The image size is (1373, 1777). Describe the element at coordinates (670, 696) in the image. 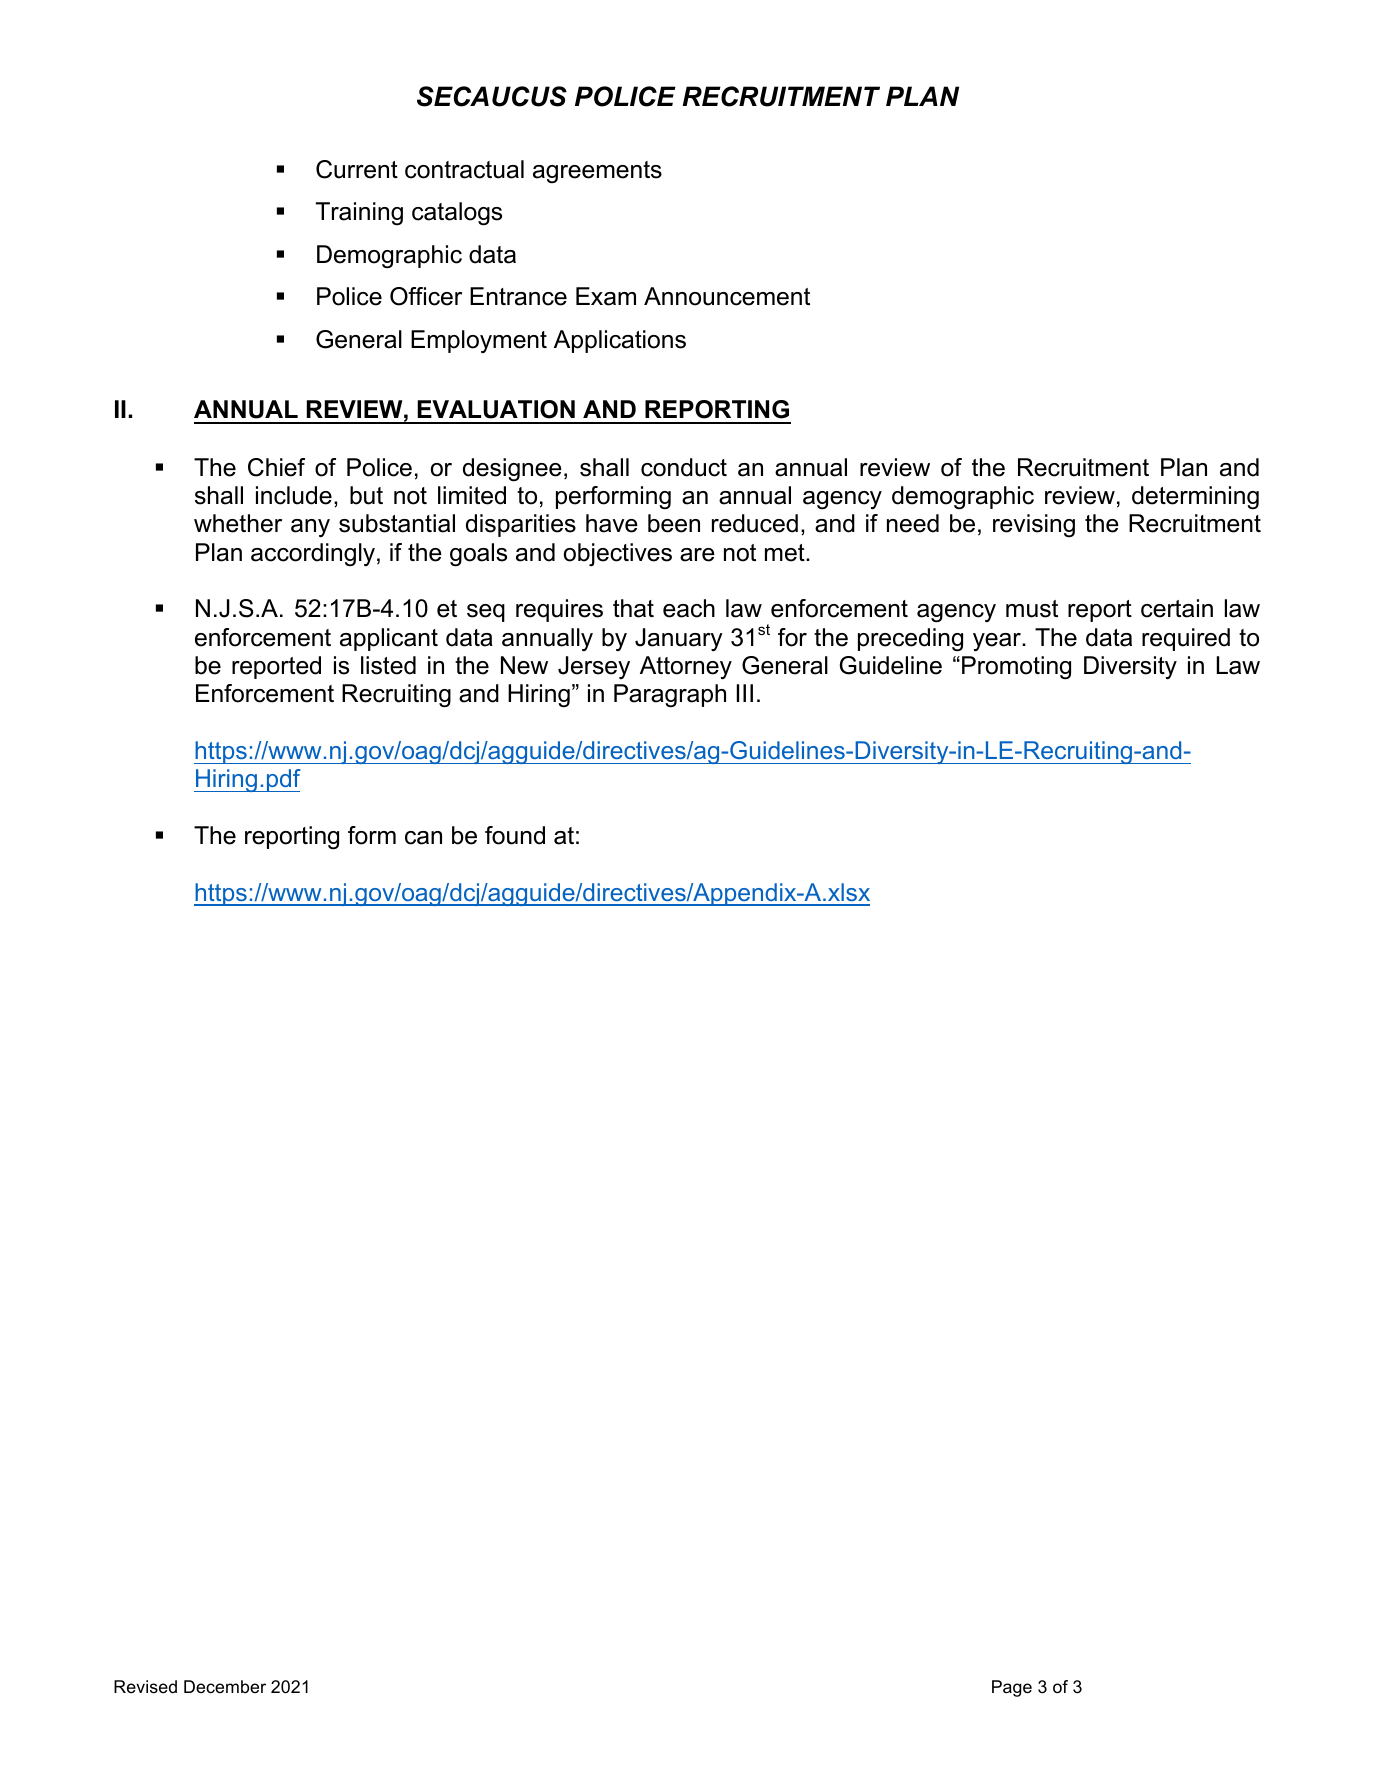

I see `Paragraph` at that location.
